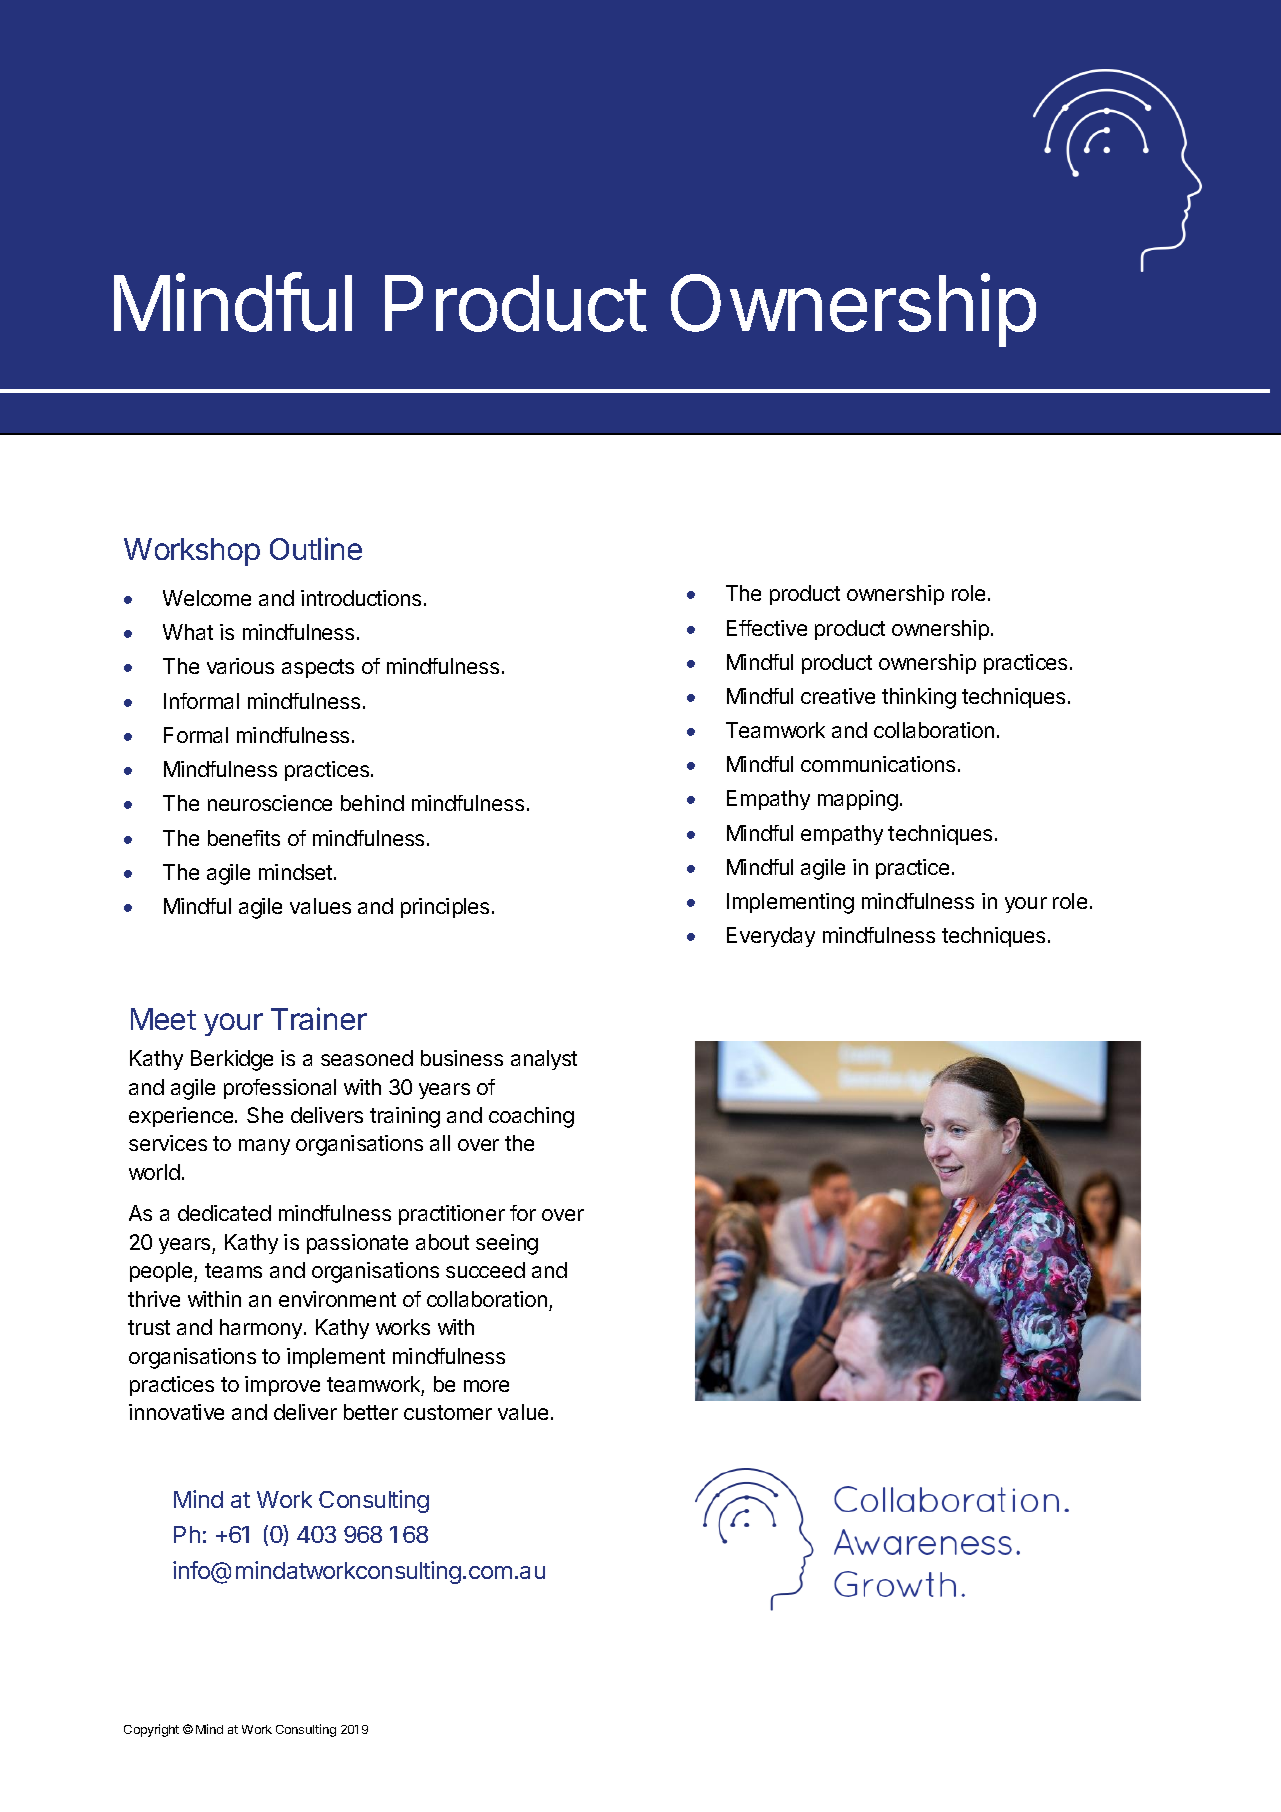 This image has height=1812, width=1281. Describe the element at coordinates (448, 1412) in the image. I see `customer` at that location.
